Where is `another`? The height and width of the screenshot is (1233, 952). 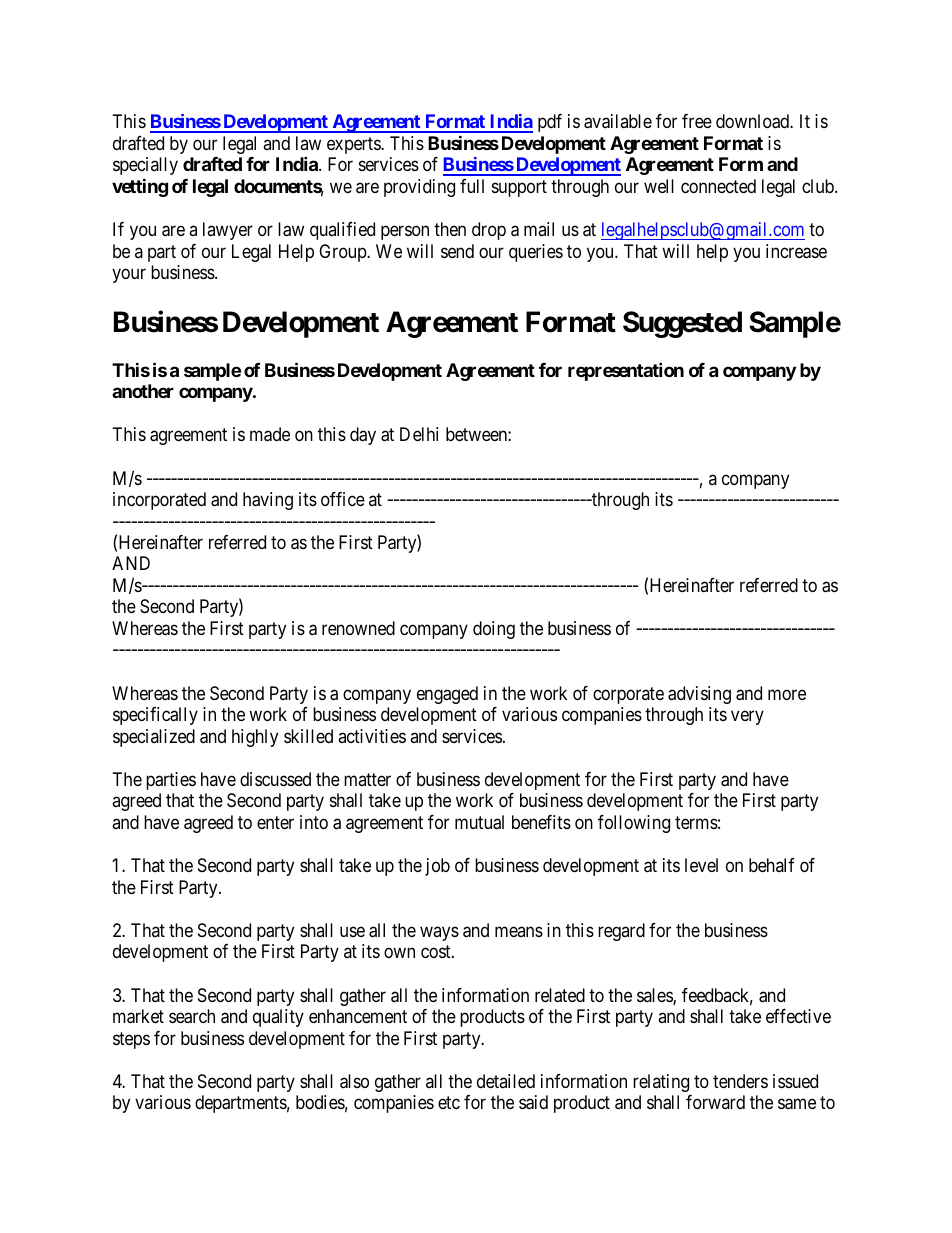 another is located at coordinates (143, 391).
